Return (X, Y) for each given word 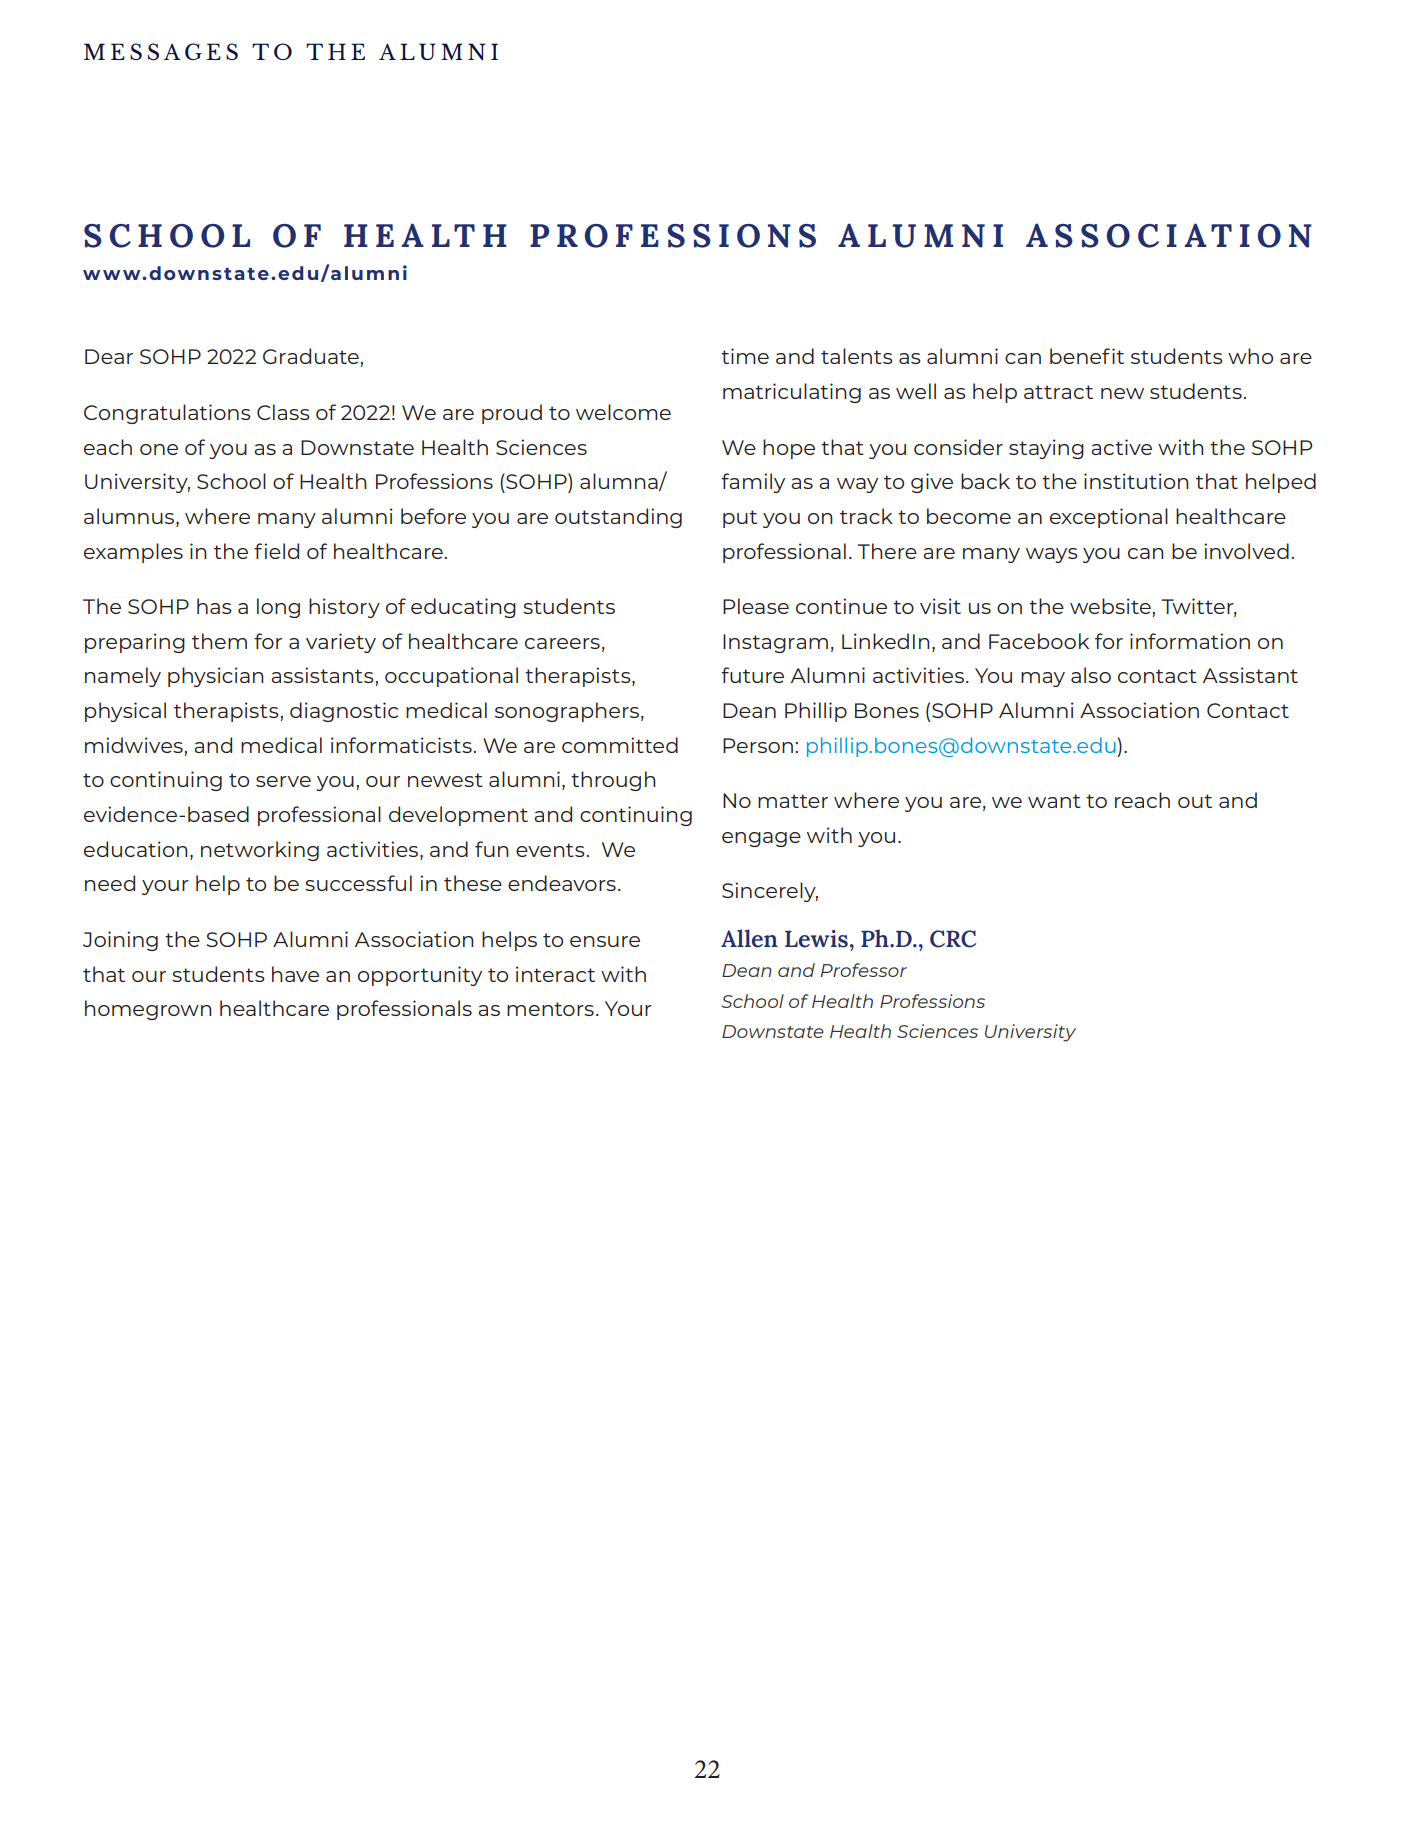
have (295, 974)
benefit (1087, 356)
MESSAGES (161, 51)
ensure (605, 941)
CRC (953, 939)
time (745, 356)
